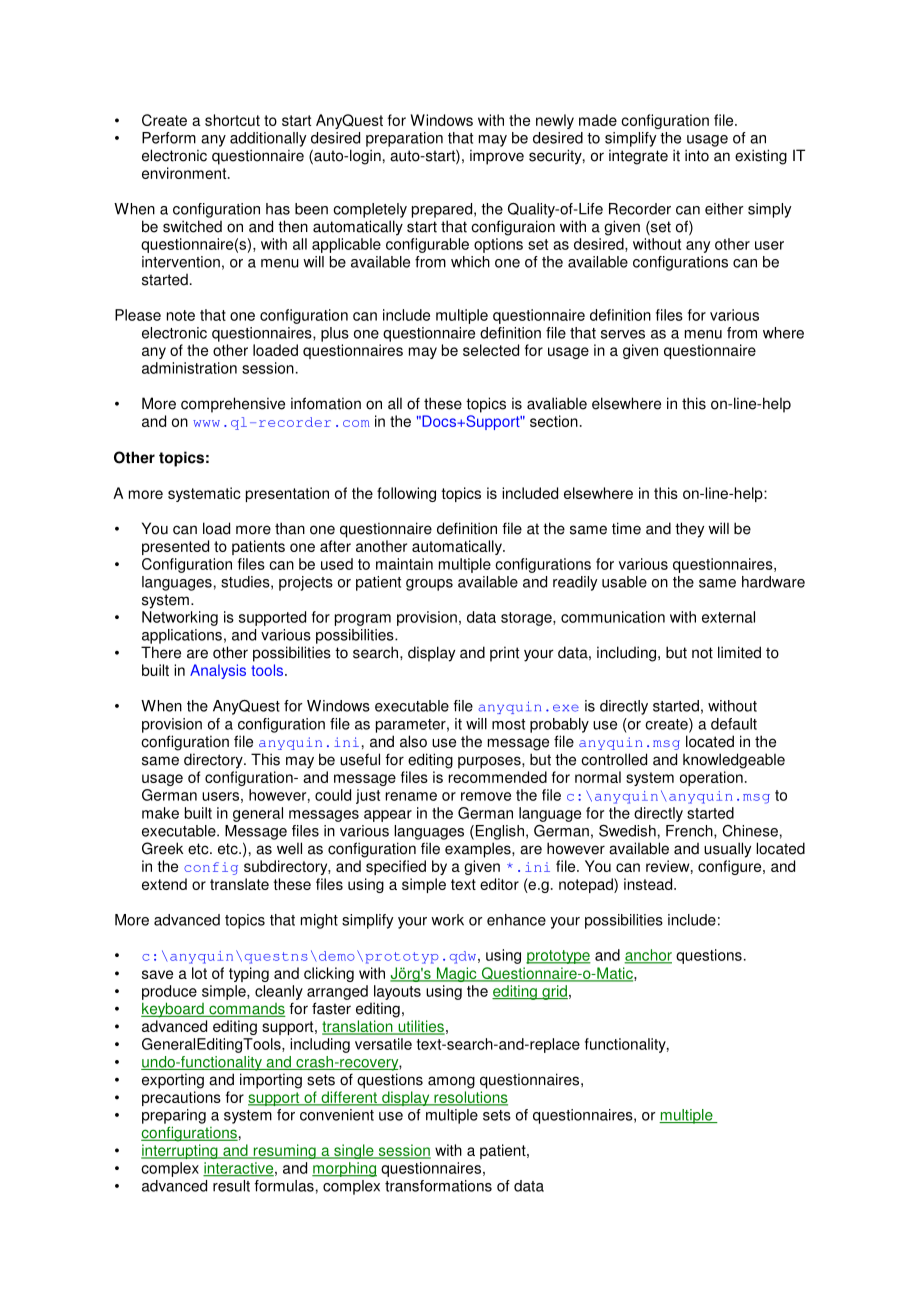 Image resolution: width=924 pixels, height=1308 pixels. What do you see at coordinates (231, 1186) in the screenshot?
I see `result` at bounding box center [231, 1186].
